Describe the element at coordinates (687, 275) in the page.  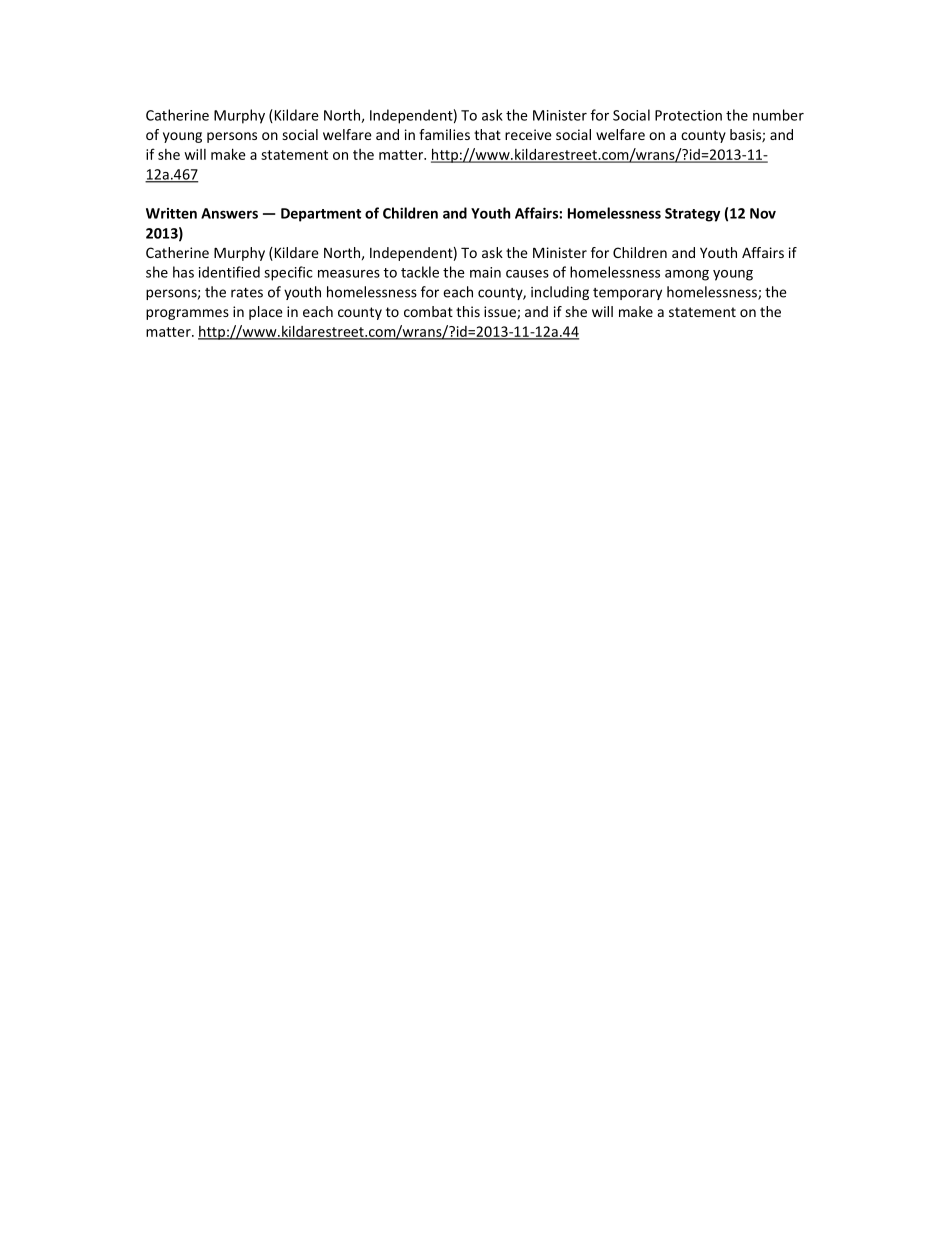
I see `among` at that location.
